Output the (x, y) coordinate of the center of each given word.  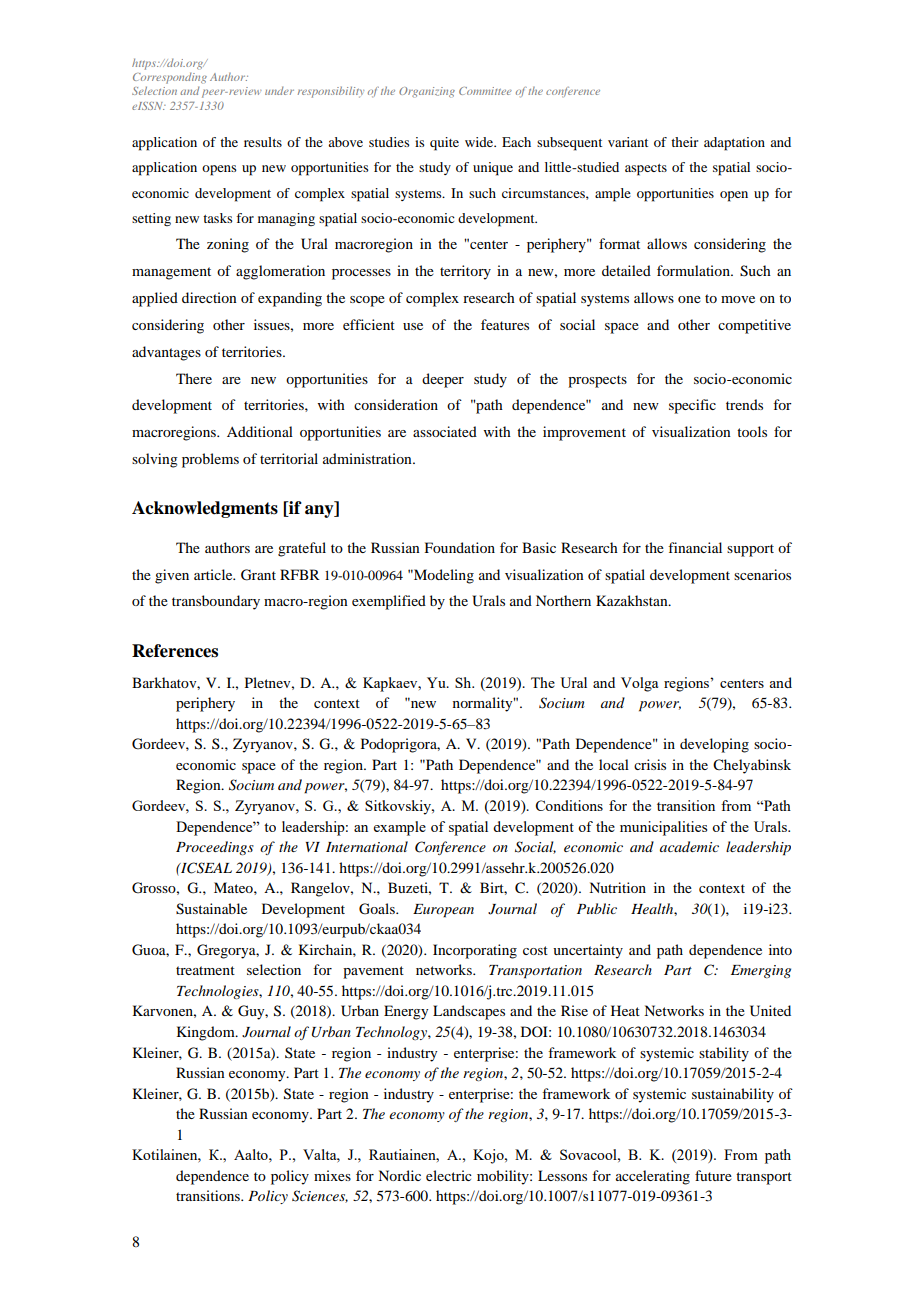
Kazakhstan (633, 600)
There (194, 378)
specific (692, 406)
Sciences (320, 1196)
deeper (443, 380)
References (175, 651)
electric (449, 1175)
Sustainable (211, 909)
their (684, 142)
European (443, 911)
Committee (485, 91)
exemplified (389, 602)
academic (689, 846)
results (263, 142)
